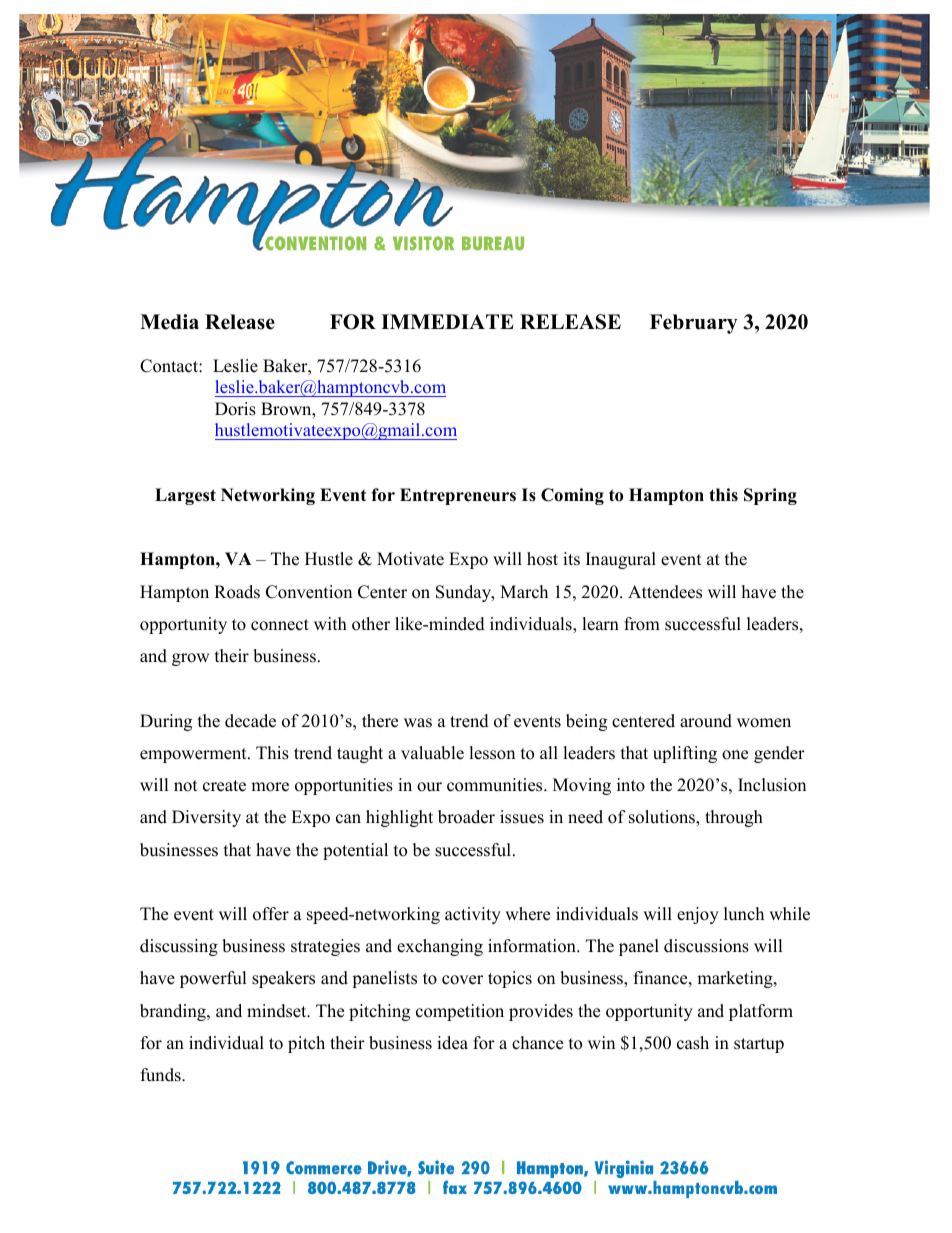 The width and height of the screenshot is (952, 1233). Describe the element at coordinates (162, 1075) in the screenshot. I see `funds` at that location.
